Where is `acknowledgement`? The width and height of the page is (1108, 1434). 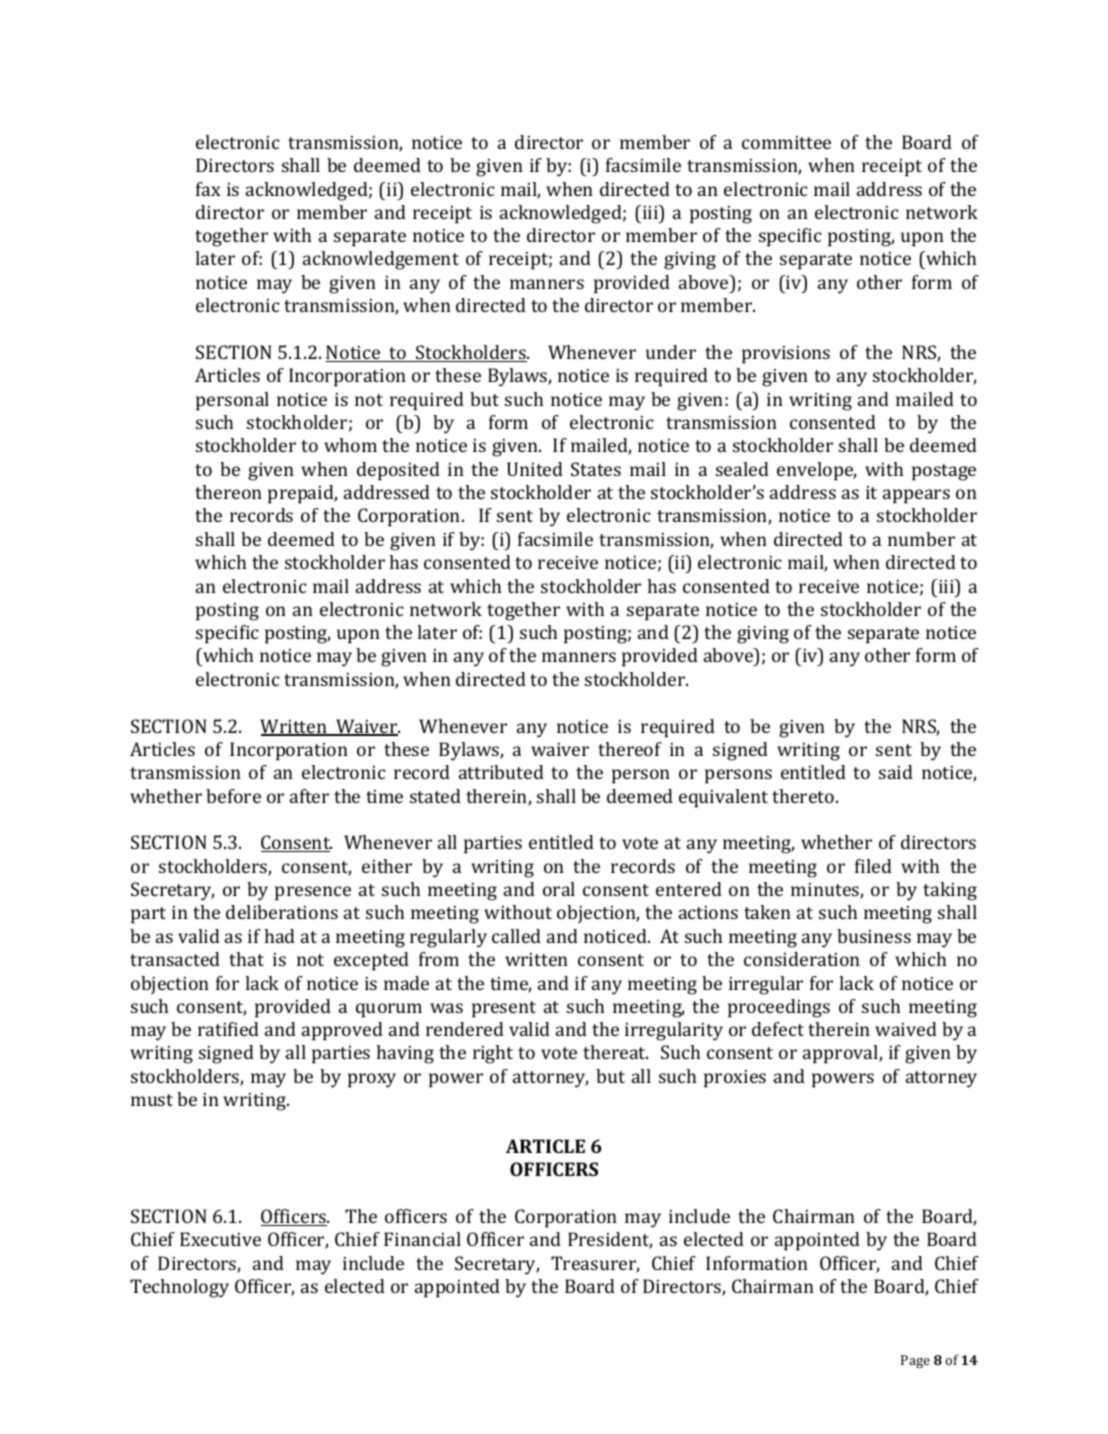
acknowledgement is located at coordinates (381, 260).
